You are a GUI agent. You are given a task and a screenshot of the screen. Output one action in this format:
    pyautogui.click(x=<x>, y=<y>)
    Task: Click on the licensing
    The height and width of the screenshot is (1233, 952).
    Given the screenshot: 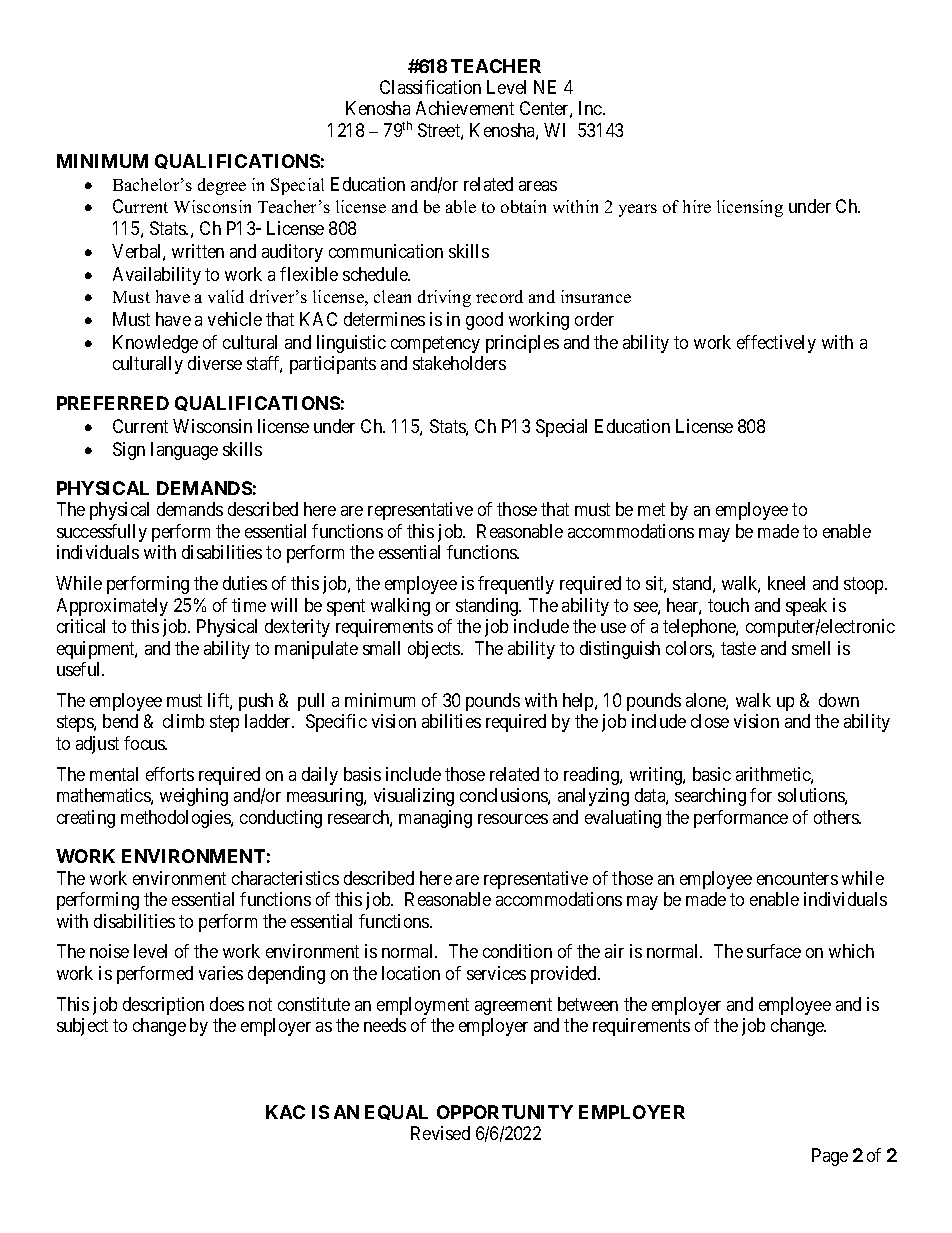 What is the action you would take?
    pyautogui.click(x=750, y=208)
